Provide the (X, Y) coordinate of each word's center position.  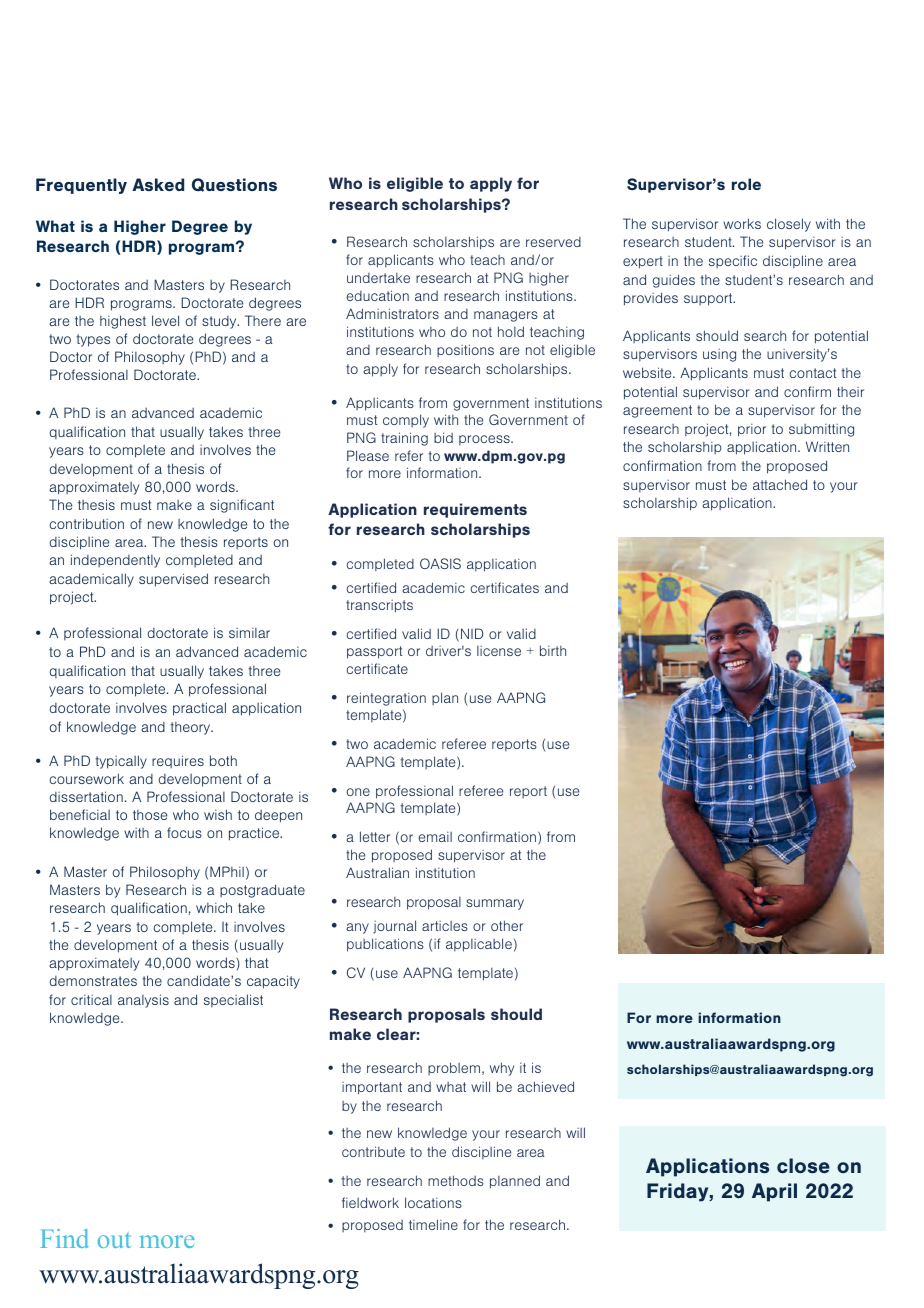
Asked (158, 184)
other (507, 925)
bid (443, 437)
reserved (553, 242)
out (114, 1240)
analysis (143, 1001)
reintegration (386, 699)
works (742, 223)
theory (191, 728)
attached (780, 484)
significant (242, 506)
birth (553, 650)
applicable (479, 945)
